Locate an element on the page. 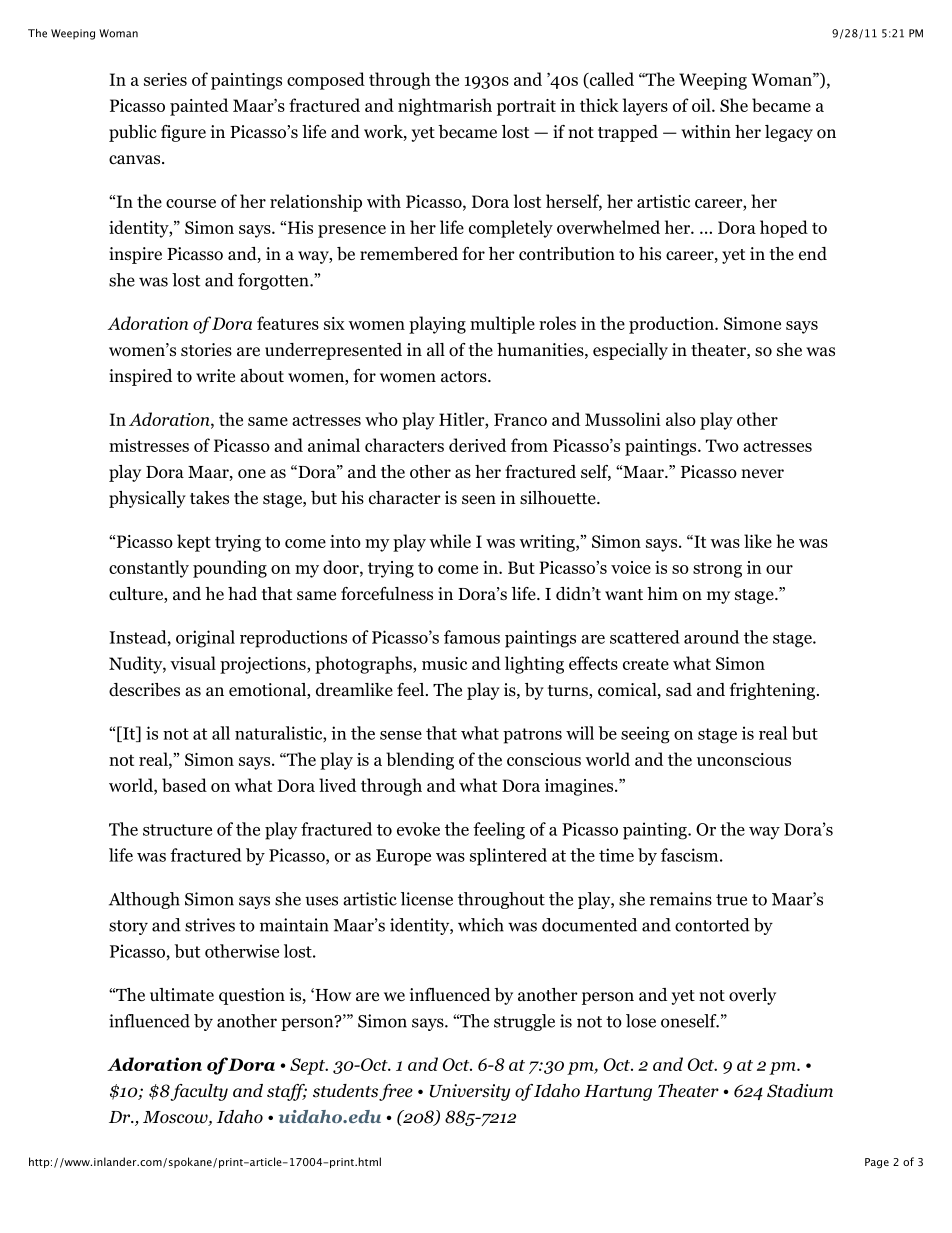  original is located at coordinates (205, 639).
